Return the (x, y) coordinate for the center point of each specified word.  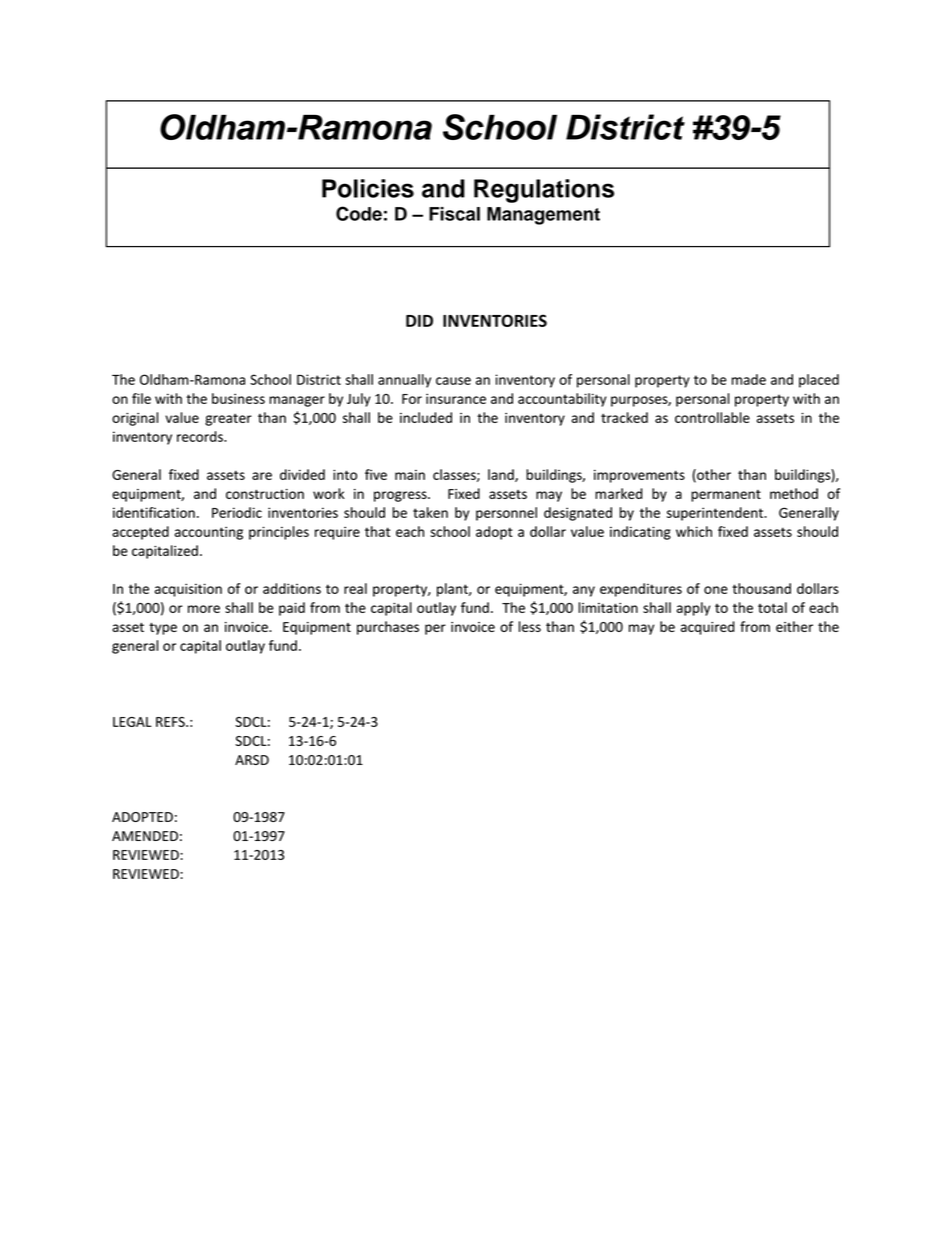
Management (543, 216)
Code (359, 213)
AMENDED (145, 836)
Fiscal (454, 214)
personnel (506, 514)
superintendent (716, 514)
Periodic (237, 512)
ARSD (252, 760)
